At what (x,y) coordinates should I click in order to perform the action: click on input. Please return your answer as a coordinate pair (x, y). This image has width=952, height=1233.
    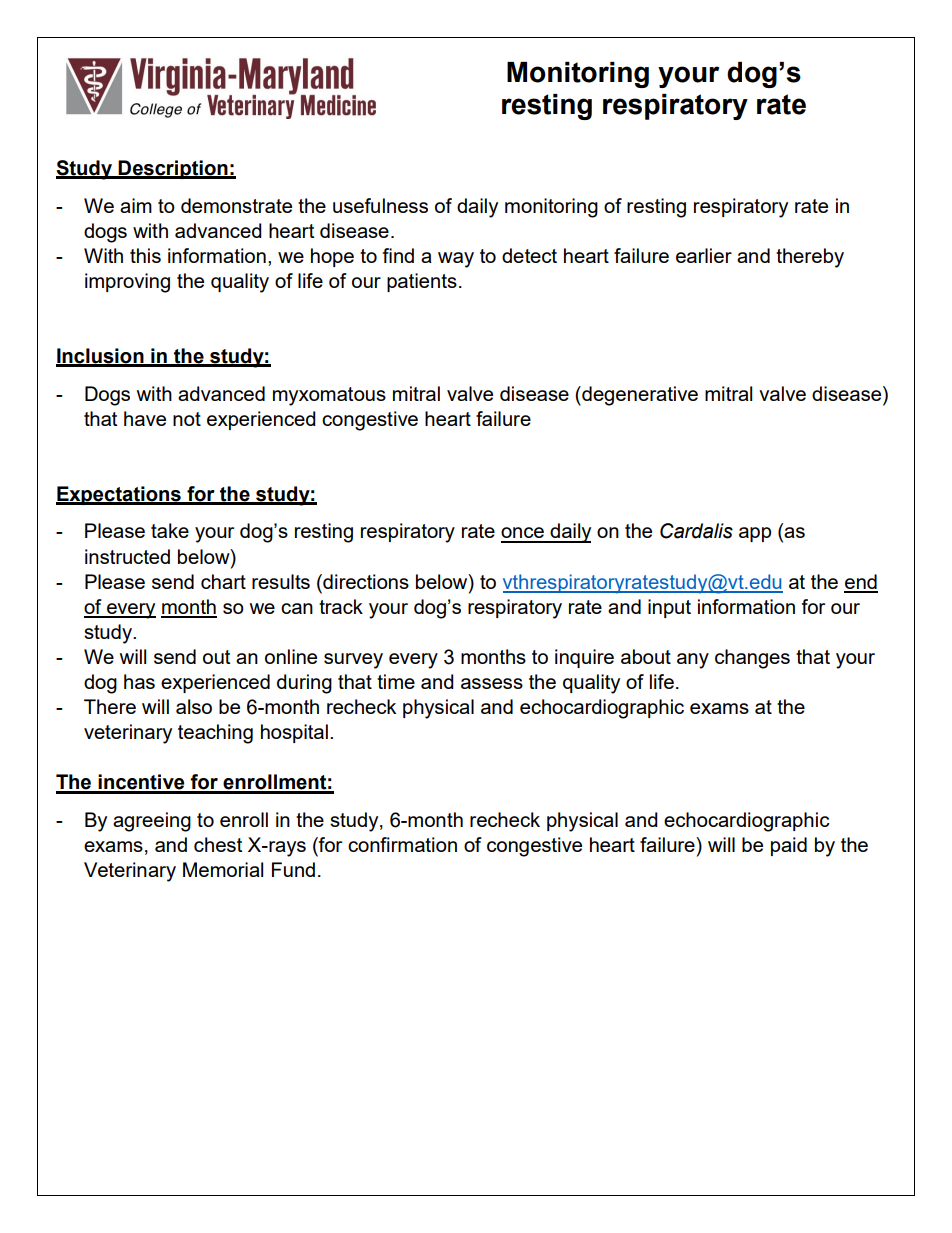
    Looking at the image, I should click on (669, 608).
